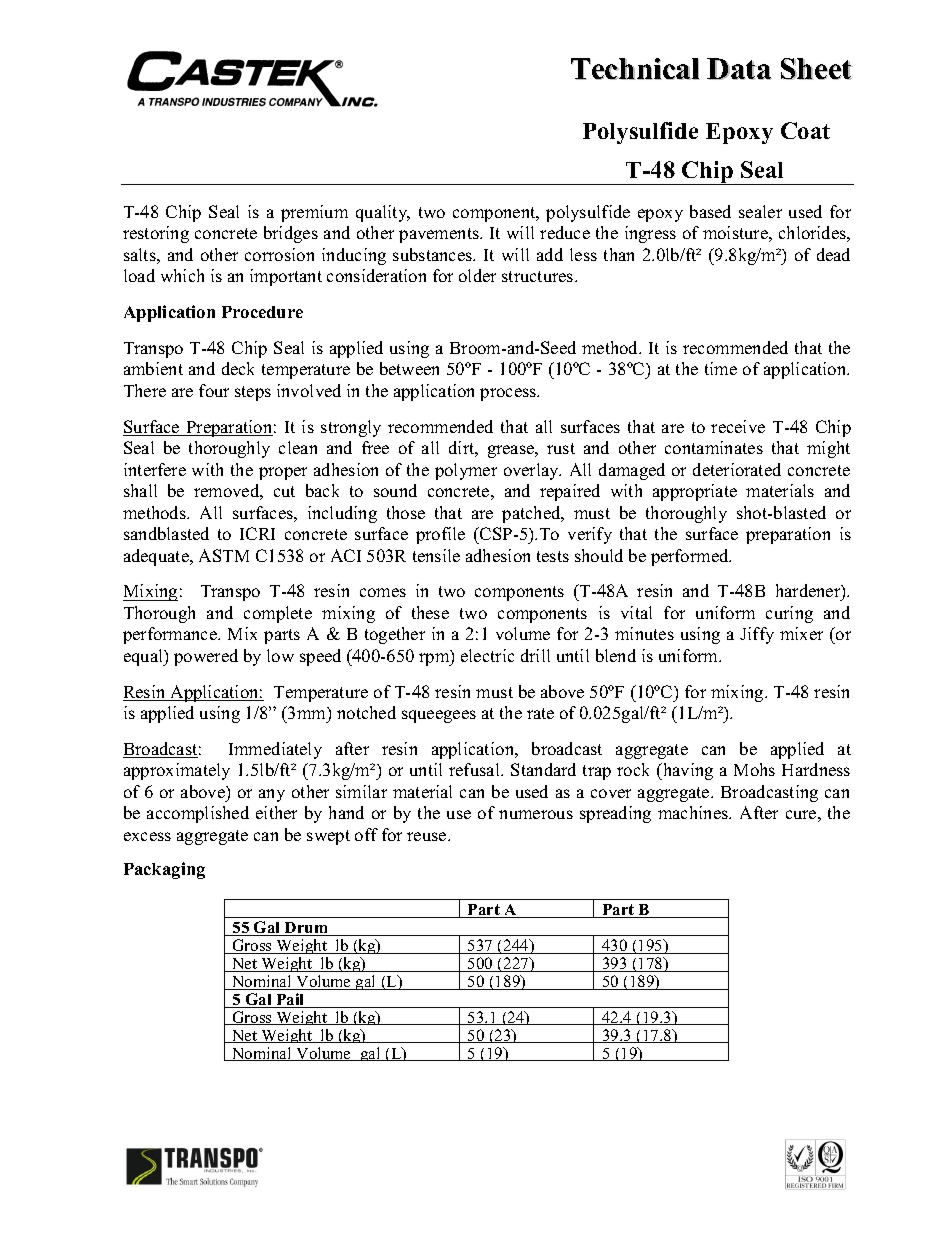 This screenshot has height=1233, width=952. What do you see at coordinates (694, 812) in the screenshot?
I see `machines` at bounding box center [694, 812].
